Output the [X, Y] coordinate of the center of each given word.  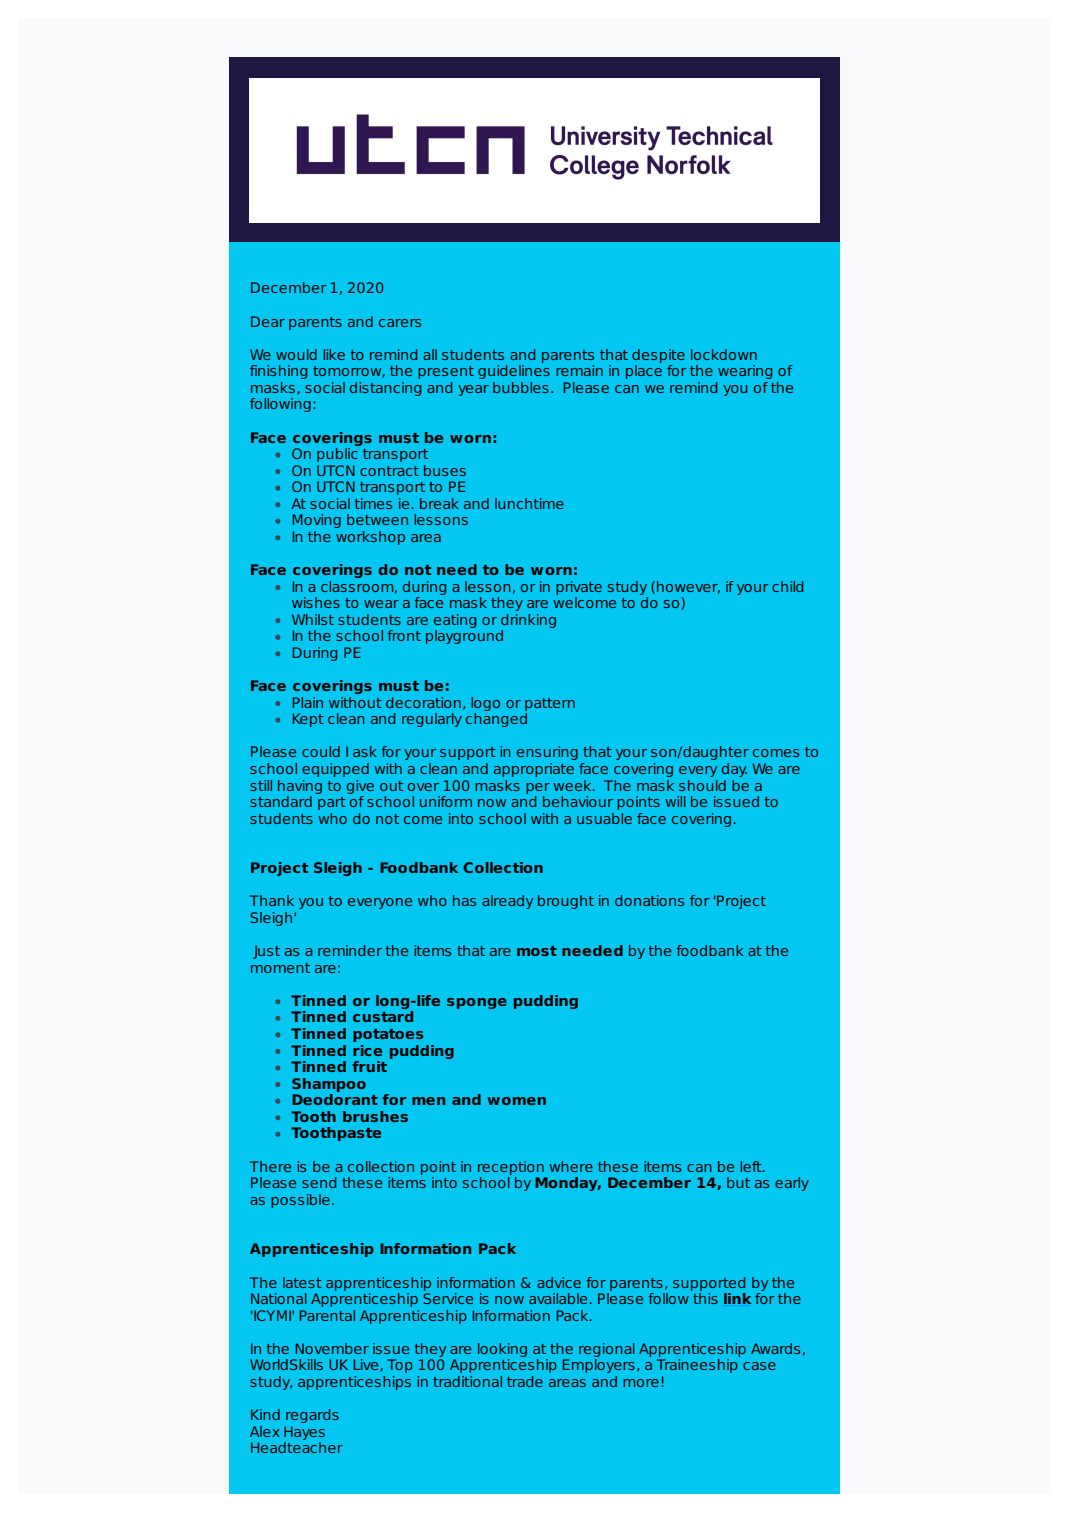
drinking [528, 621]
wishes [316, 602]
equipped [335, 770]
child [787, 586]
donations [649, 900]
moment [280, 968]
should [702, 785]
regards [312, 1416]
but [738, 1182]
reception [511, 1168]
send [319, 1182]
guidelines [514, 372]
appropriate [534, 770]
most [537, 951]
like [334, 354]
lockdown [724, 354]
